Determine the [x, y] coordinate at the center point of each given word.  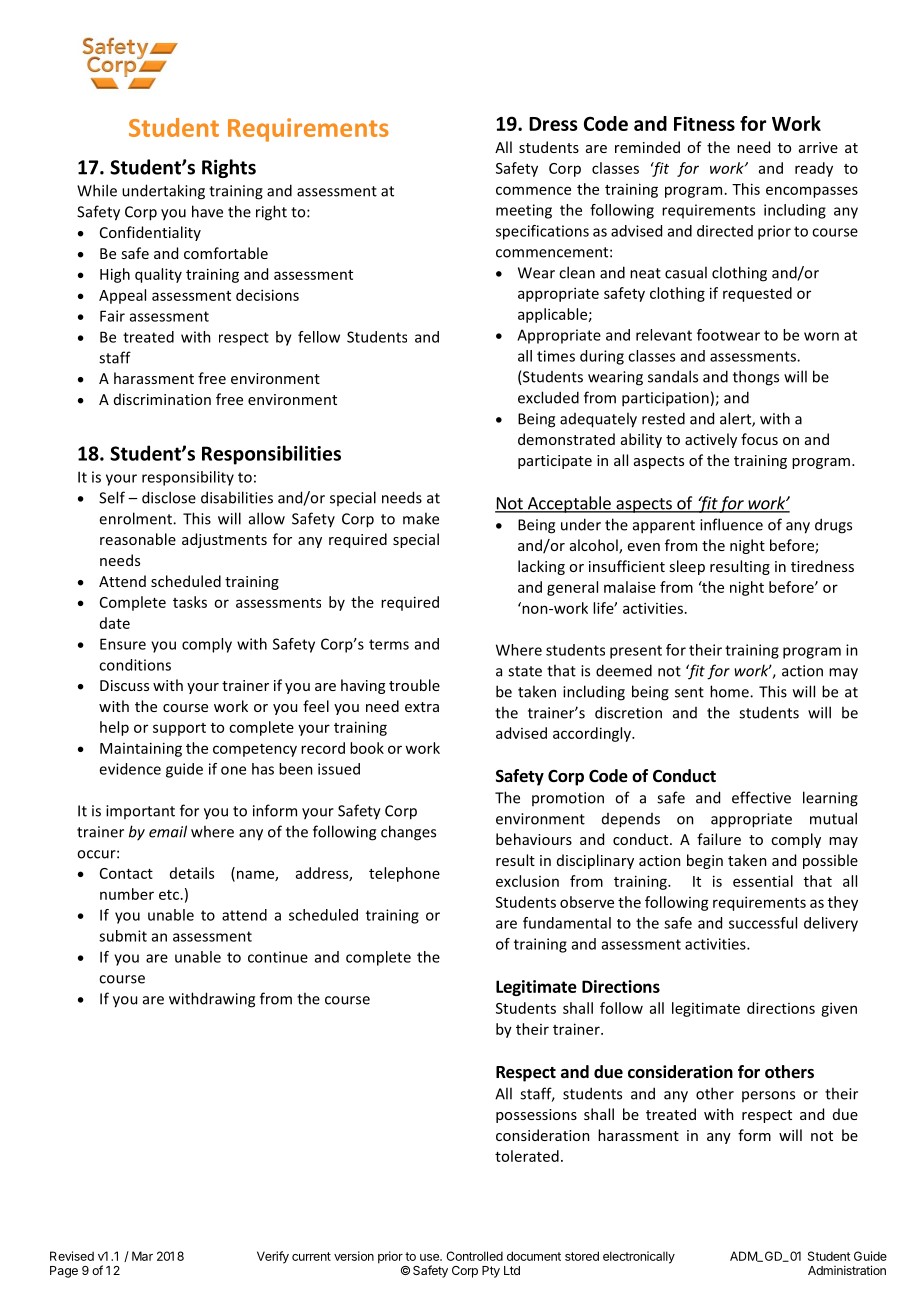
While [97, 190]
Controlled [474, 1256]
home [730, 691]
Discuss [124, 685]
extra [422, 707]
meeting [524, 211]
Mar [142, 1256]
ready [814, 169]
